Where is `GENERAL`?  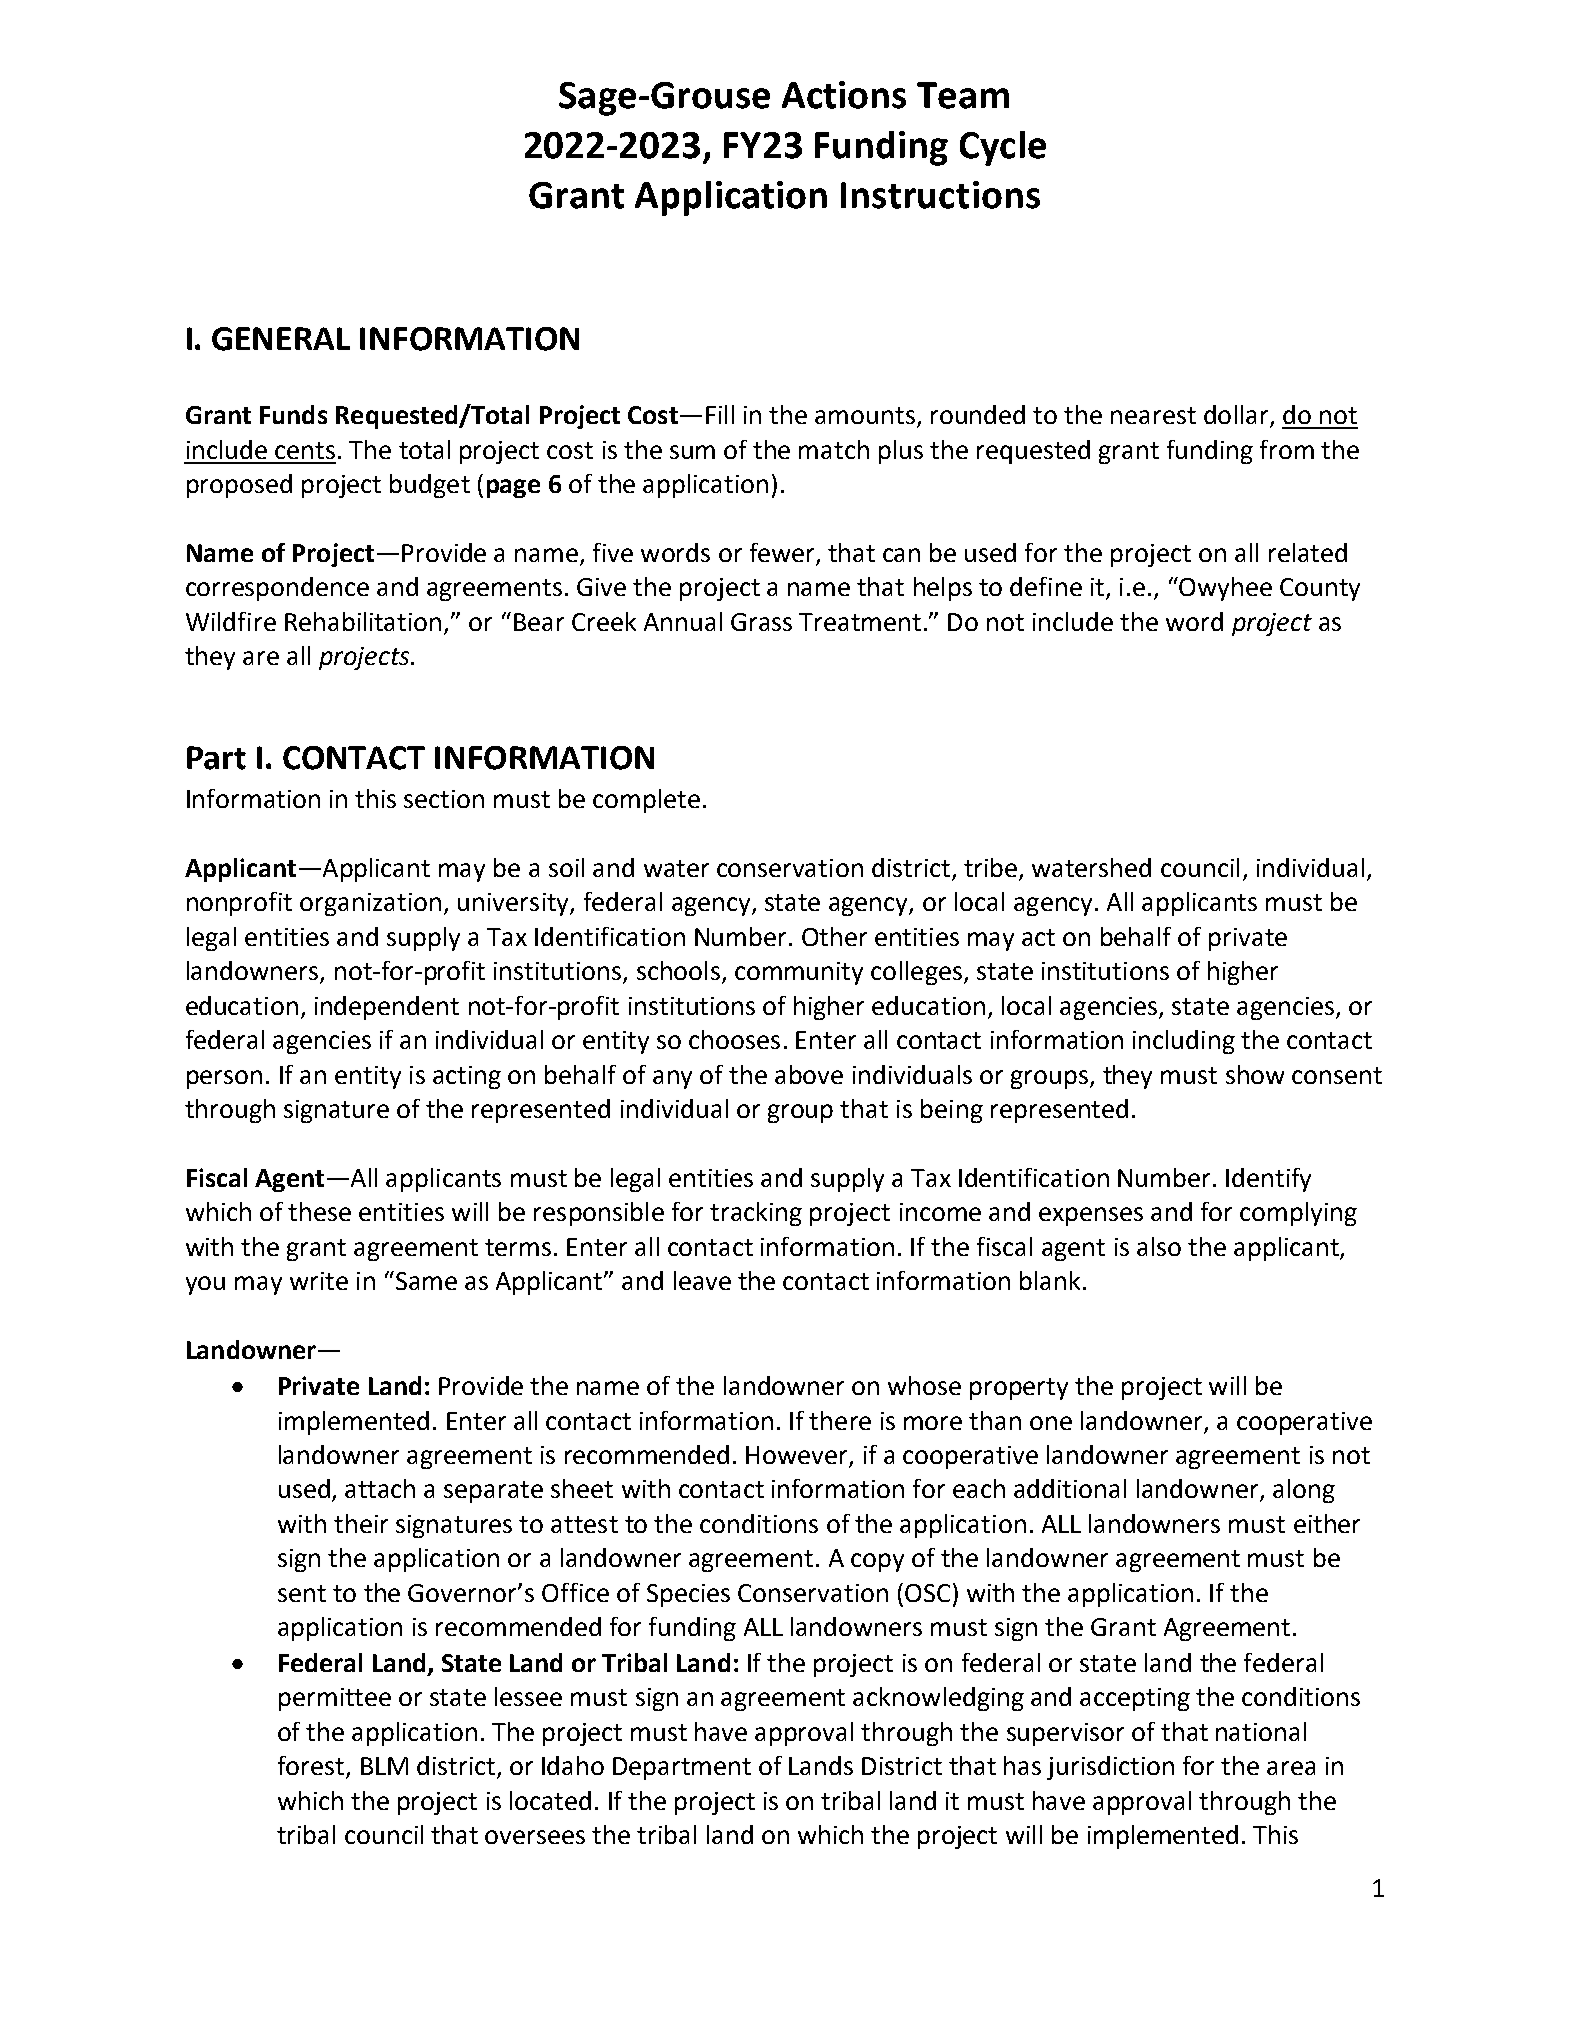
GENERAL is located at coordinates (281, 339).
